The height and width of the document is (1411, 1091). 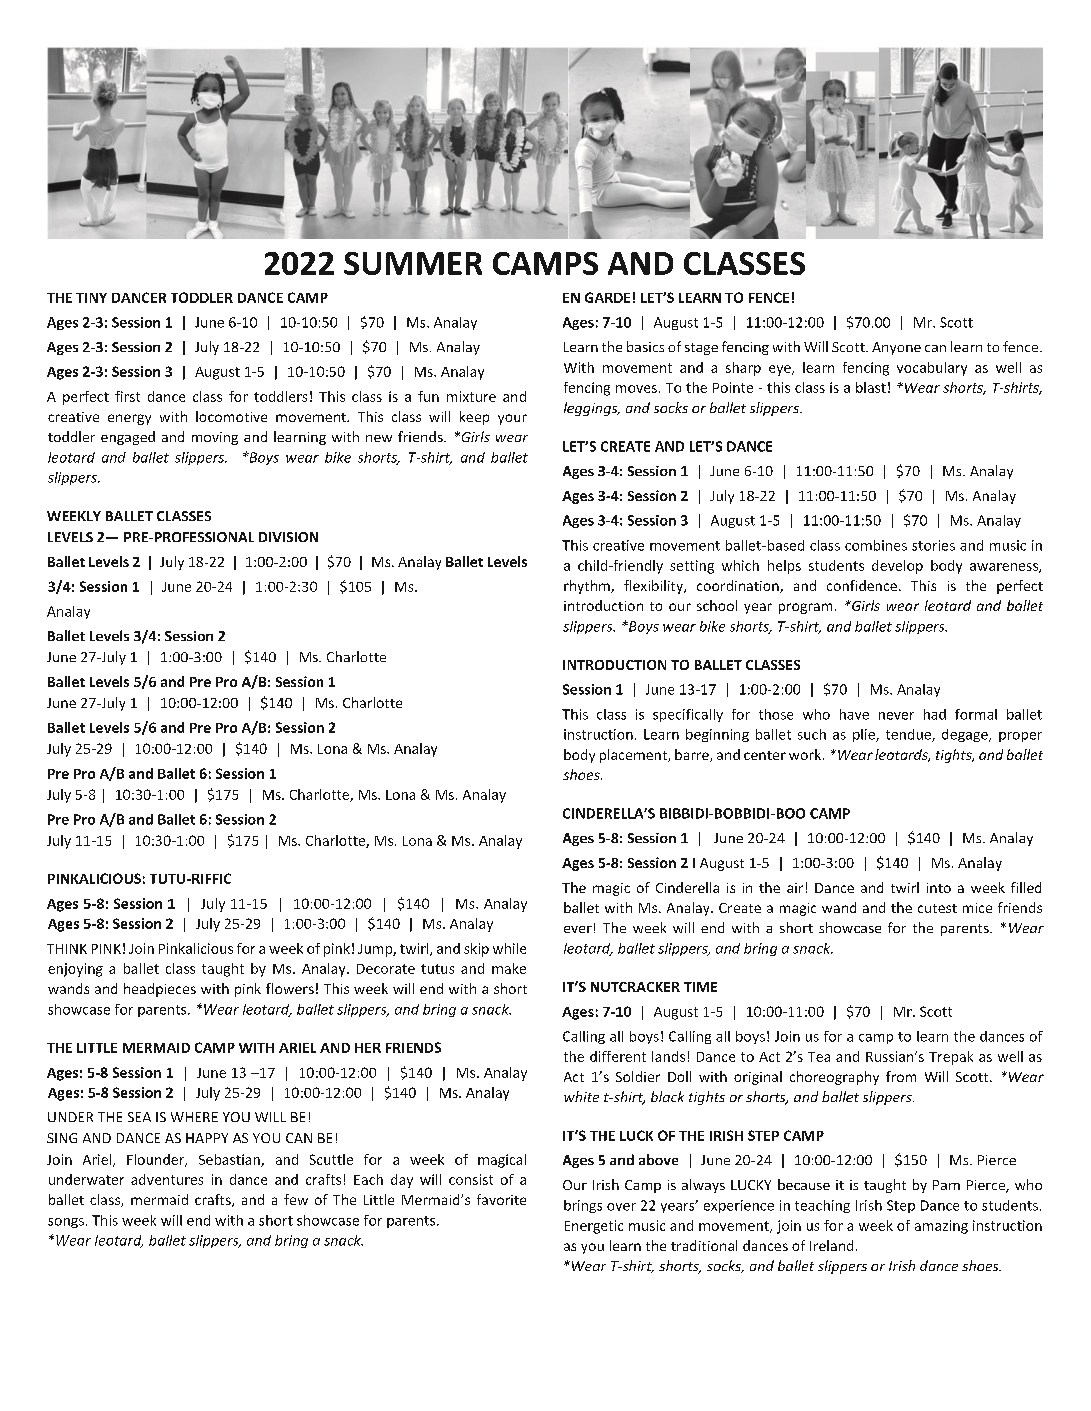 I want to click on favorite, so click(x=501, y=1199).
